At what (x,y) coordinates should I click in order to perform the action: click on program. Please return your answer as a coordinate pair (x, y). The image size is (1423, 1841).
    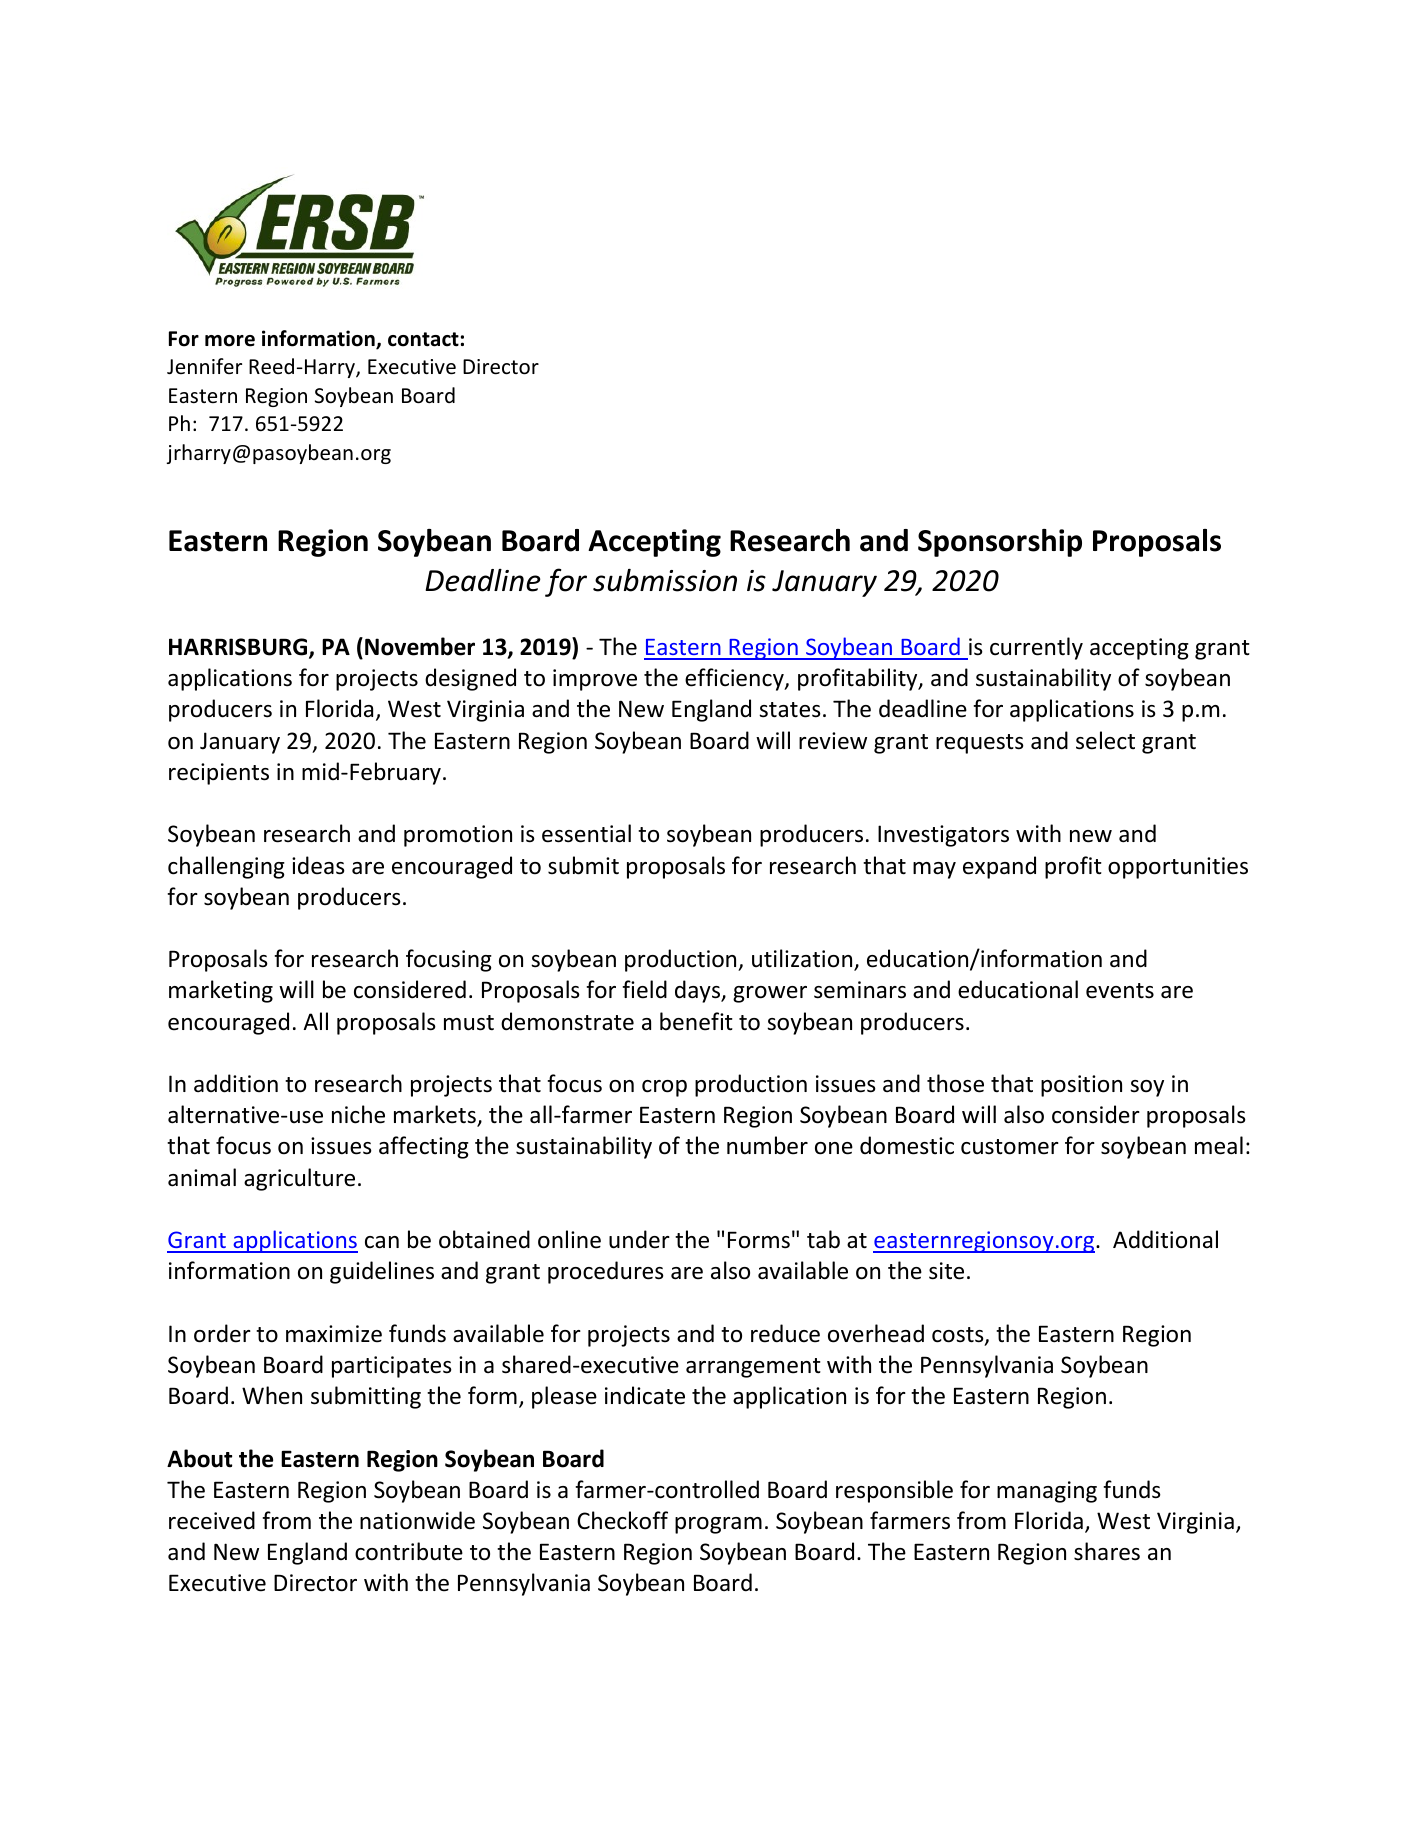
    Looking at the image, I should click on (718, 1525).
